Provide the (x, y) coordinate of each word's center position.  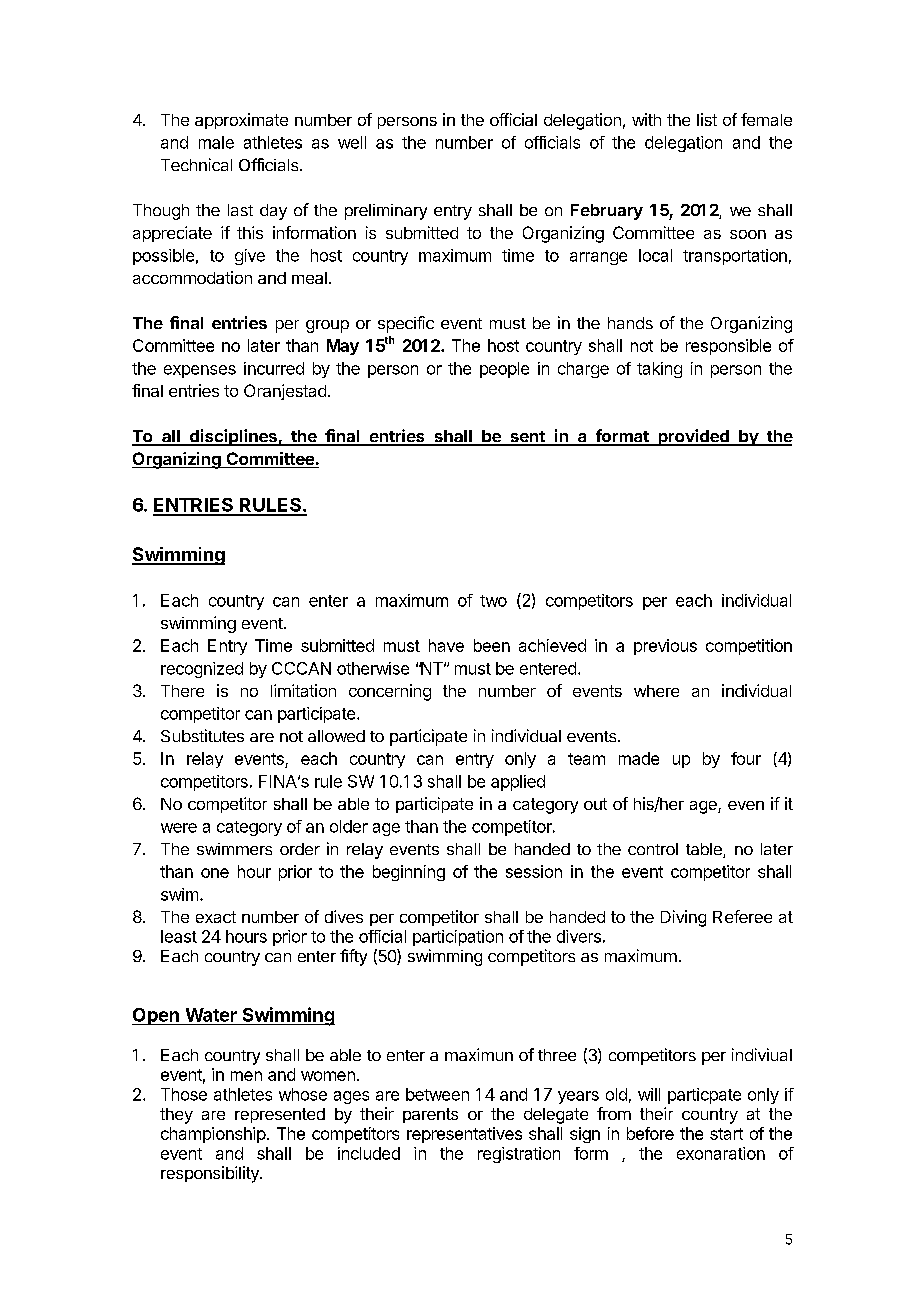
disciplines (233, 437)
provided (693, 437)
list (707, 119)
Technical (196, 164)
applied (518, 783)
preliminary (386, 212)
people (504, 370)
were (179, 828)
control (653, 849)
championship (213, 1135)
